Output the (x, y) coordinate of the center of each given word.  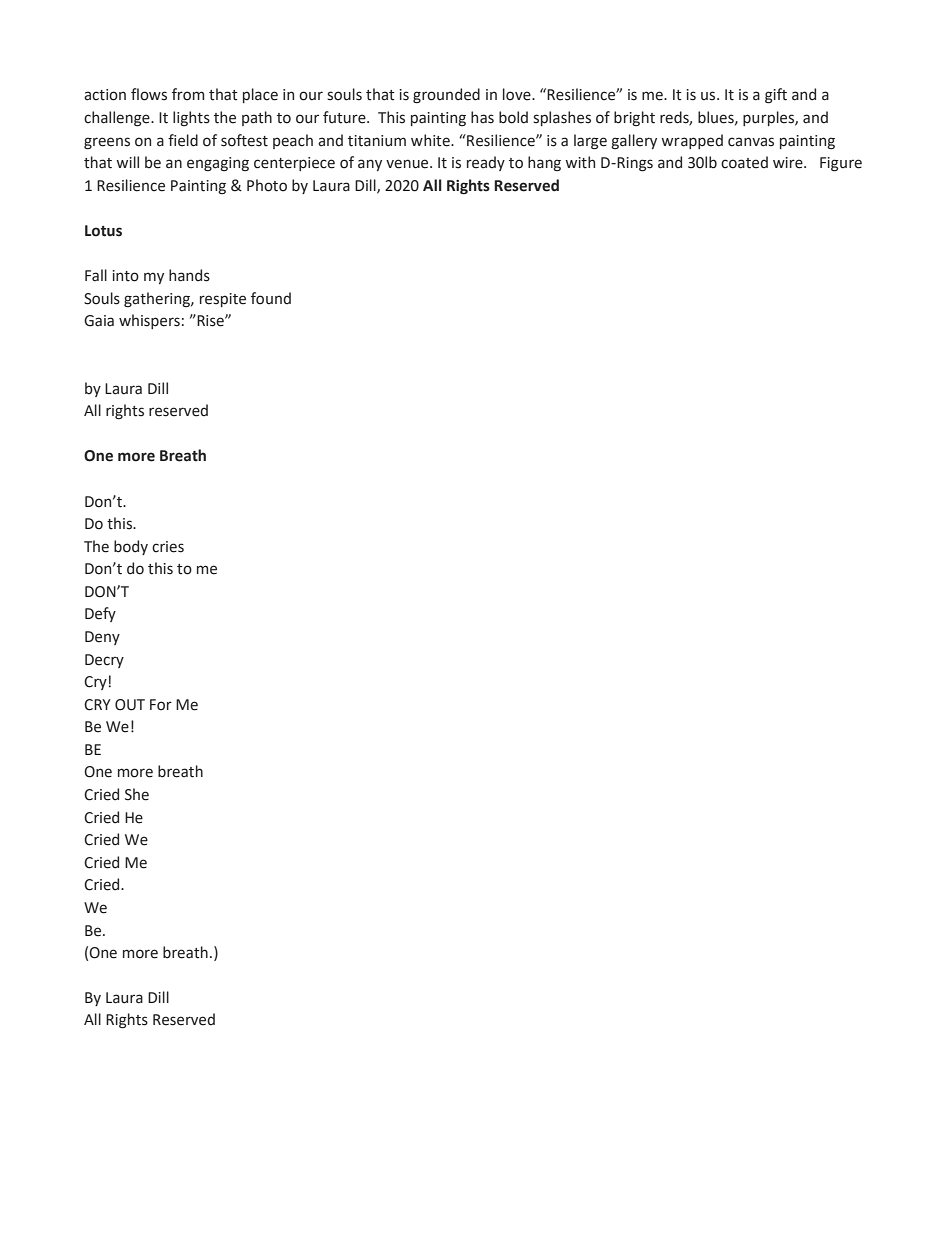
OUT (130, 705)
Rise (210, 320)
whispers (149, 321)
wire (789, 163)
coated (744, 162)
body (131, 547)
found (271, 298)
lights (191, 118)
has (482, 117)
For (161, 705)
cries (168, 547)
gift (776, 96)
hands (189, 275)
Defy (100, 614)
